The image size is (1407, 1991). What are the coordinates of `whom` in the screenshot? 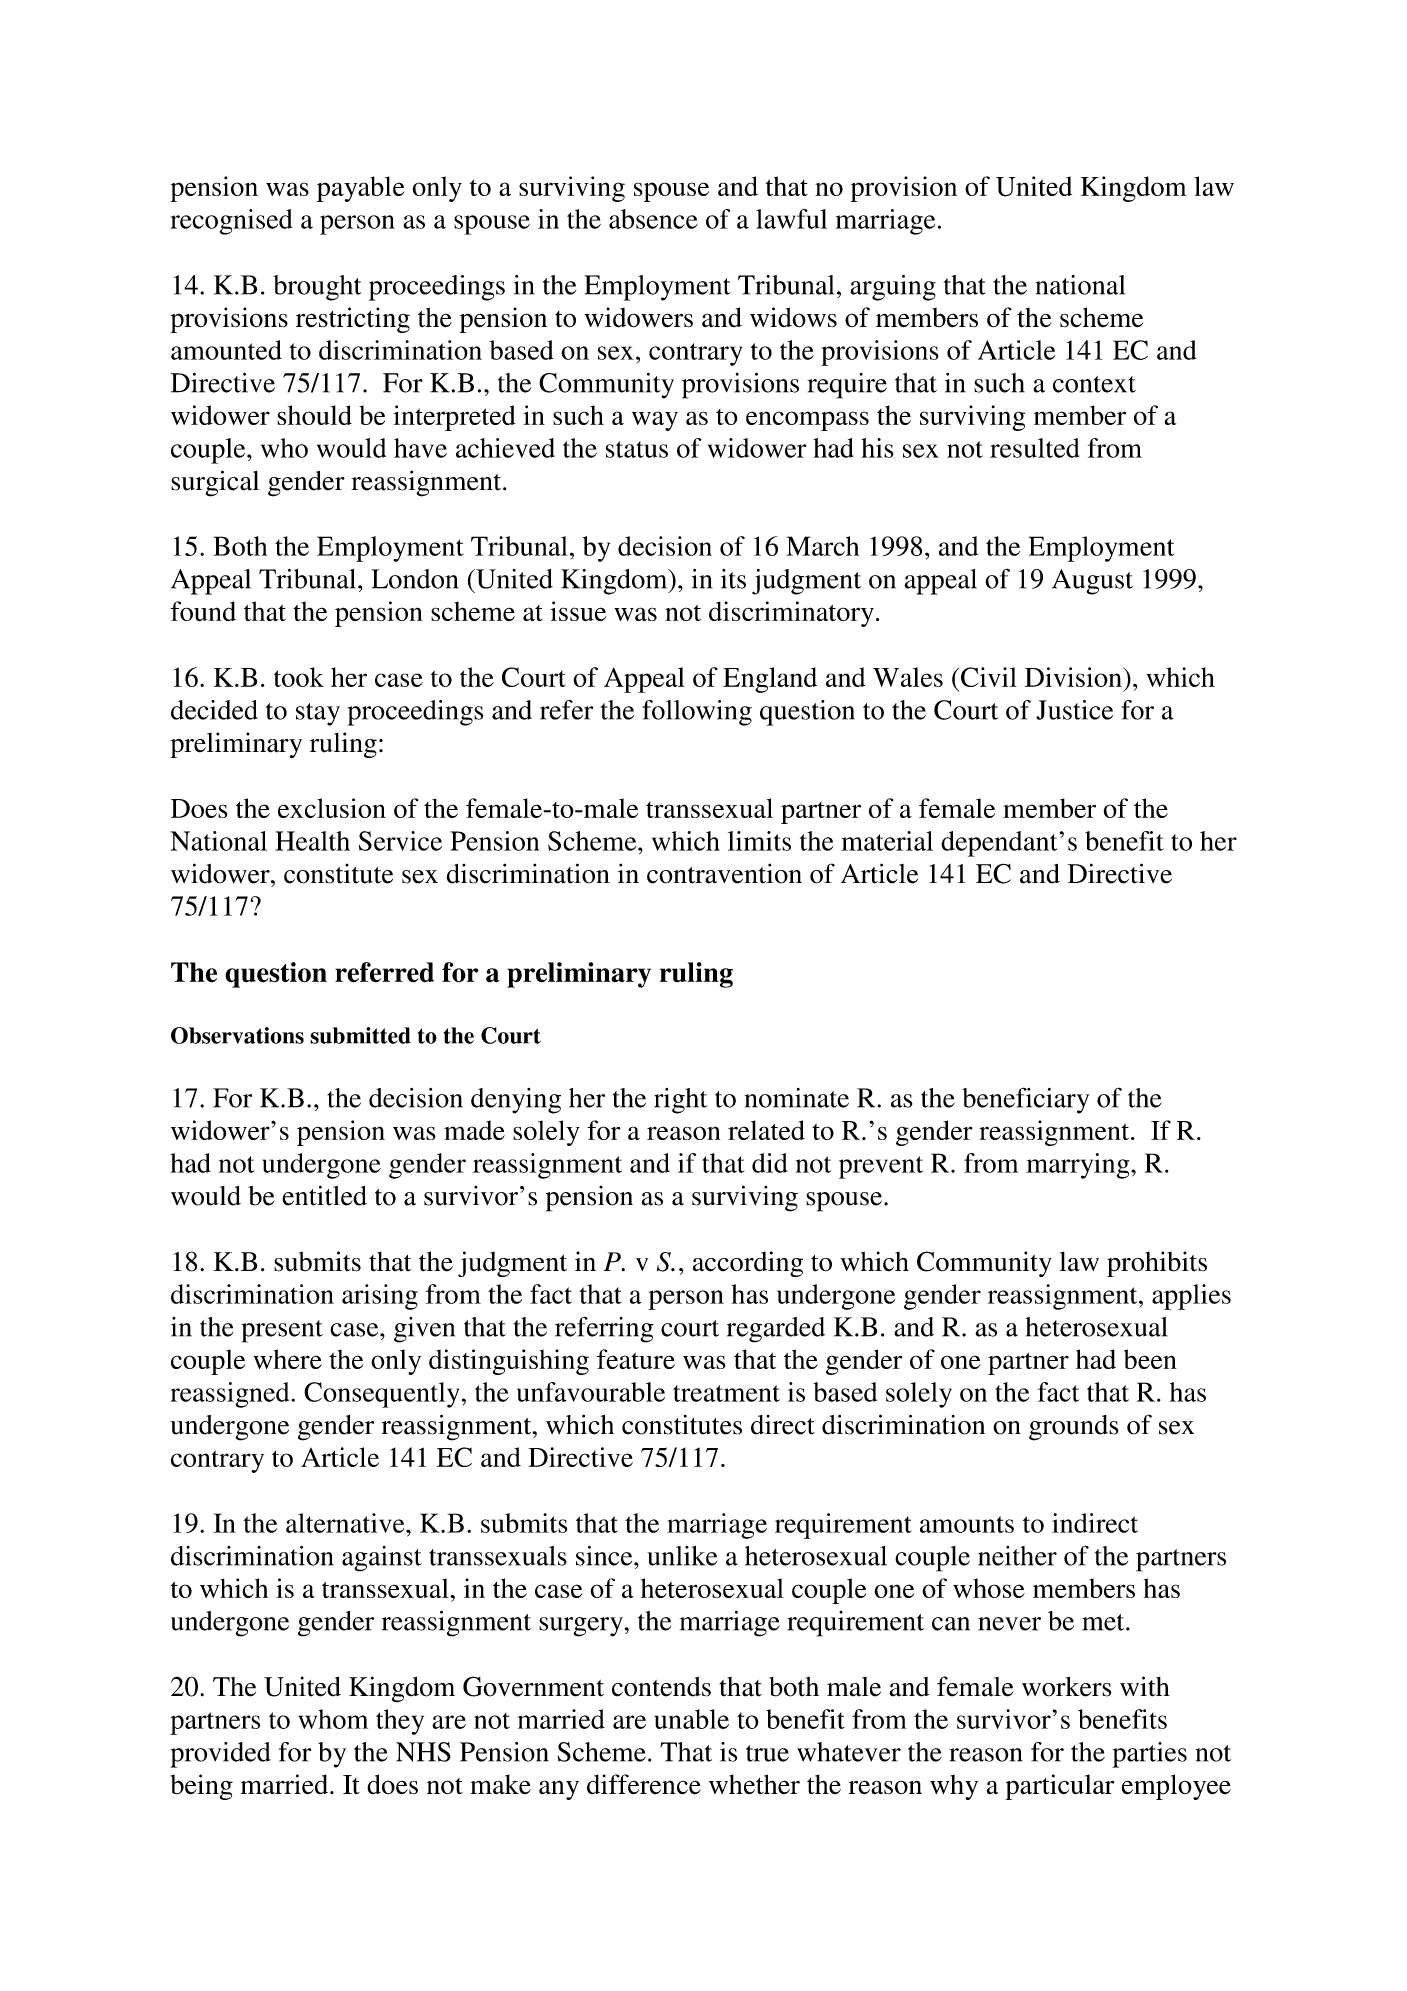 It's located at (333, 1719).
